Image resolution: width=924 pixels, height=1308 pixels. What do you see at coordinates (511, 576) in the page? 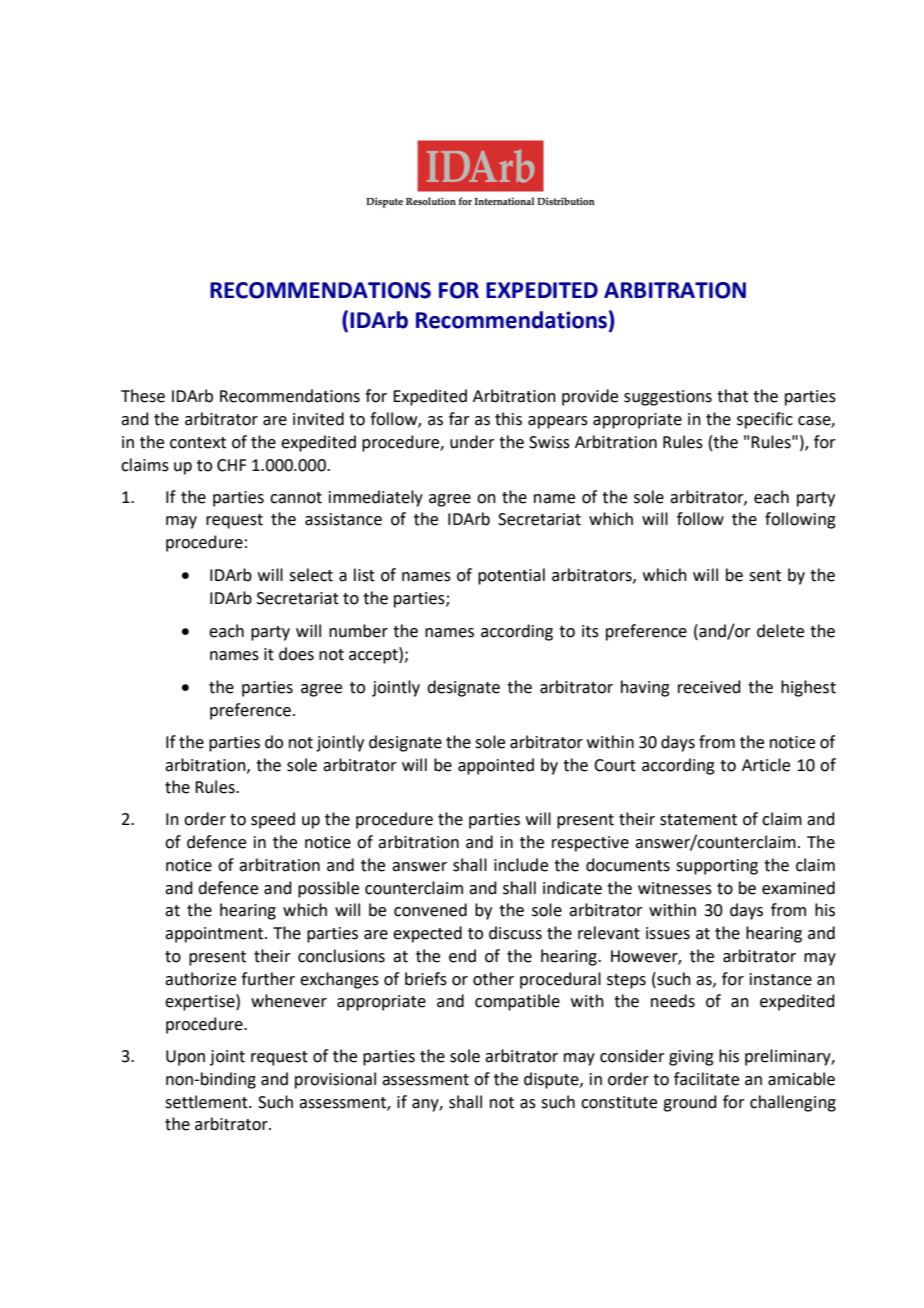
I see `potential` at bounding box center [511, 576].
